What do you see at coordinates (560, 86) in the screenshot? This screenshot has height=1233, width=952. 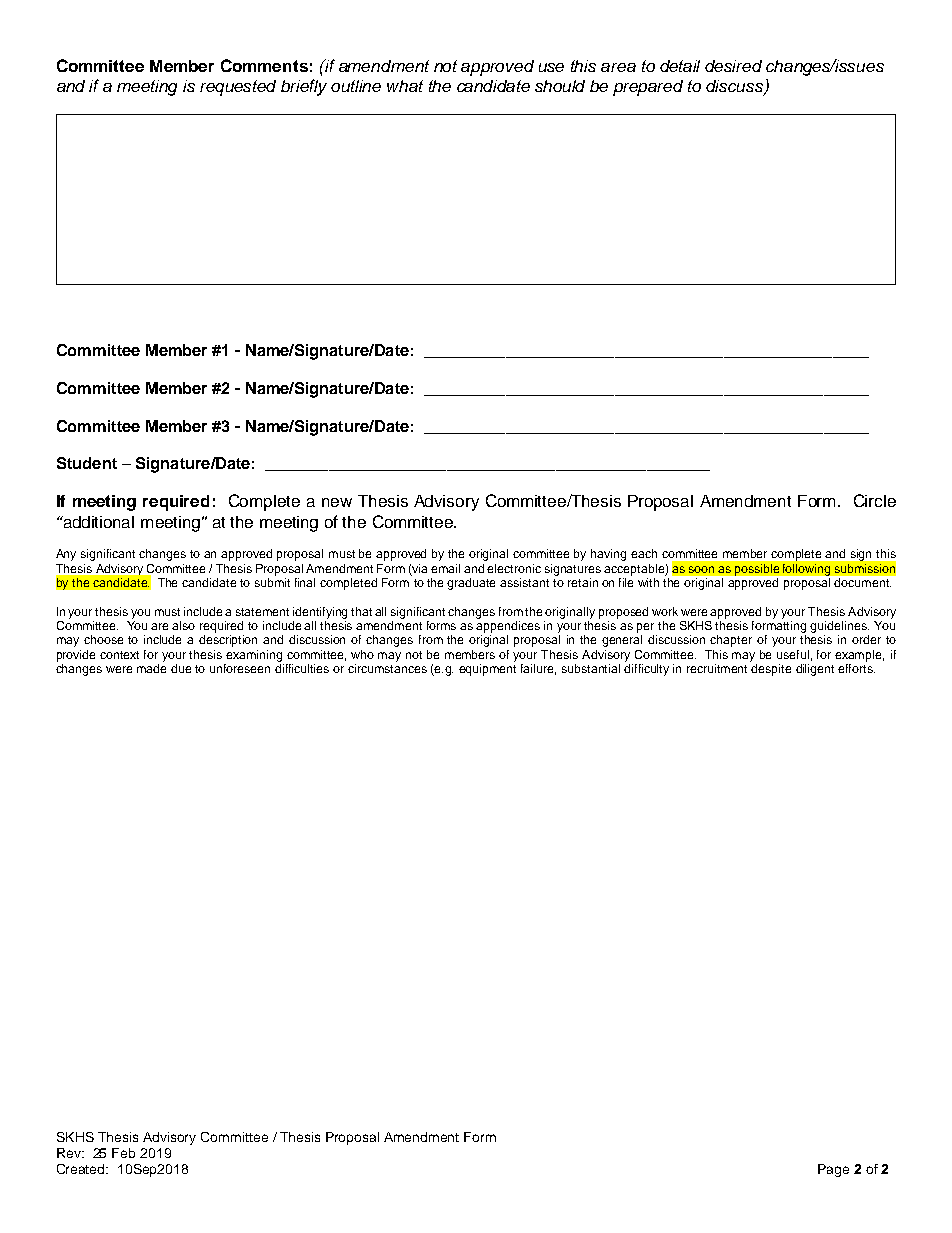 I see `should` at bounding box center [560, 86].
